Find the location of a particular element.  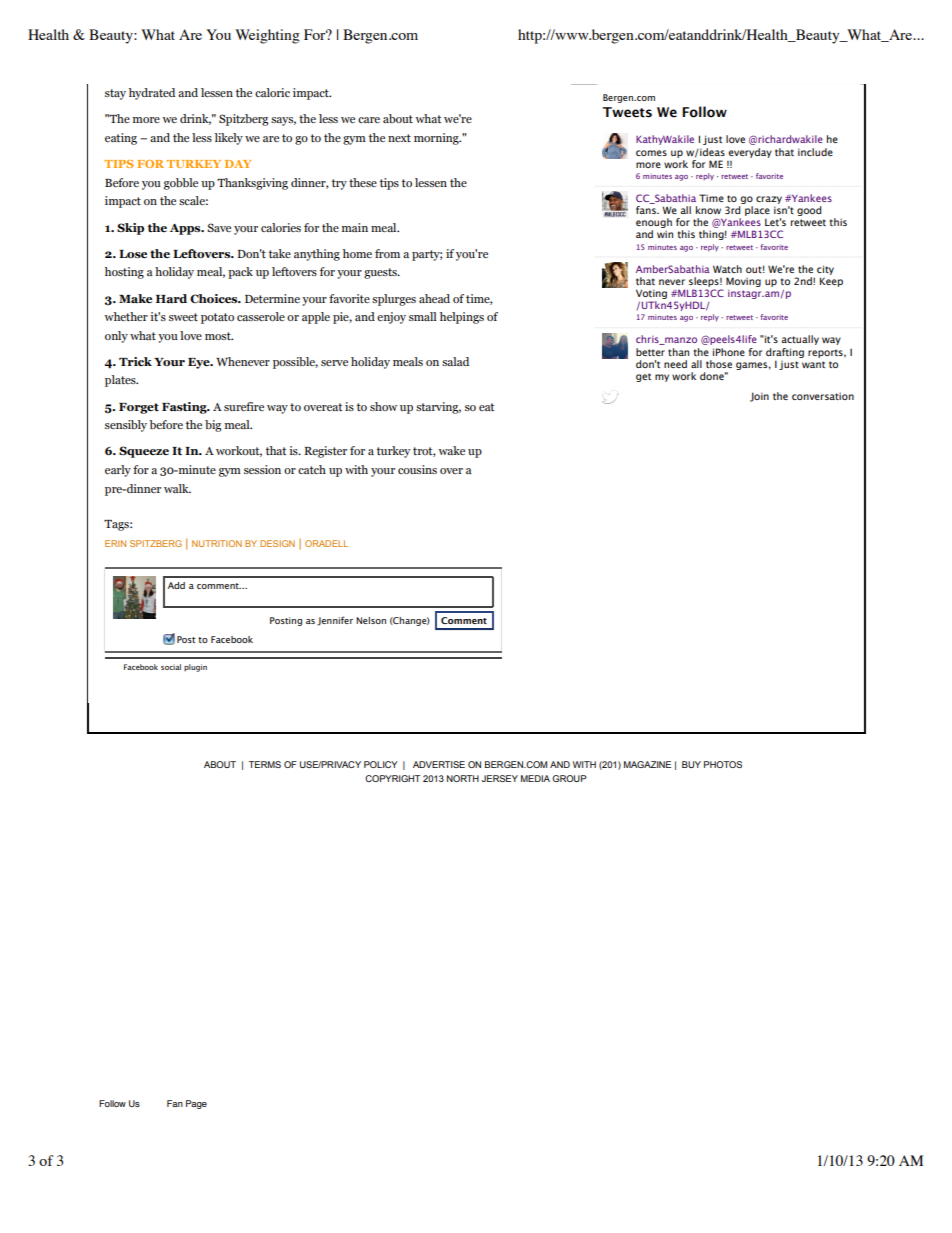

Nelson is located at coordinates (371, 620).
